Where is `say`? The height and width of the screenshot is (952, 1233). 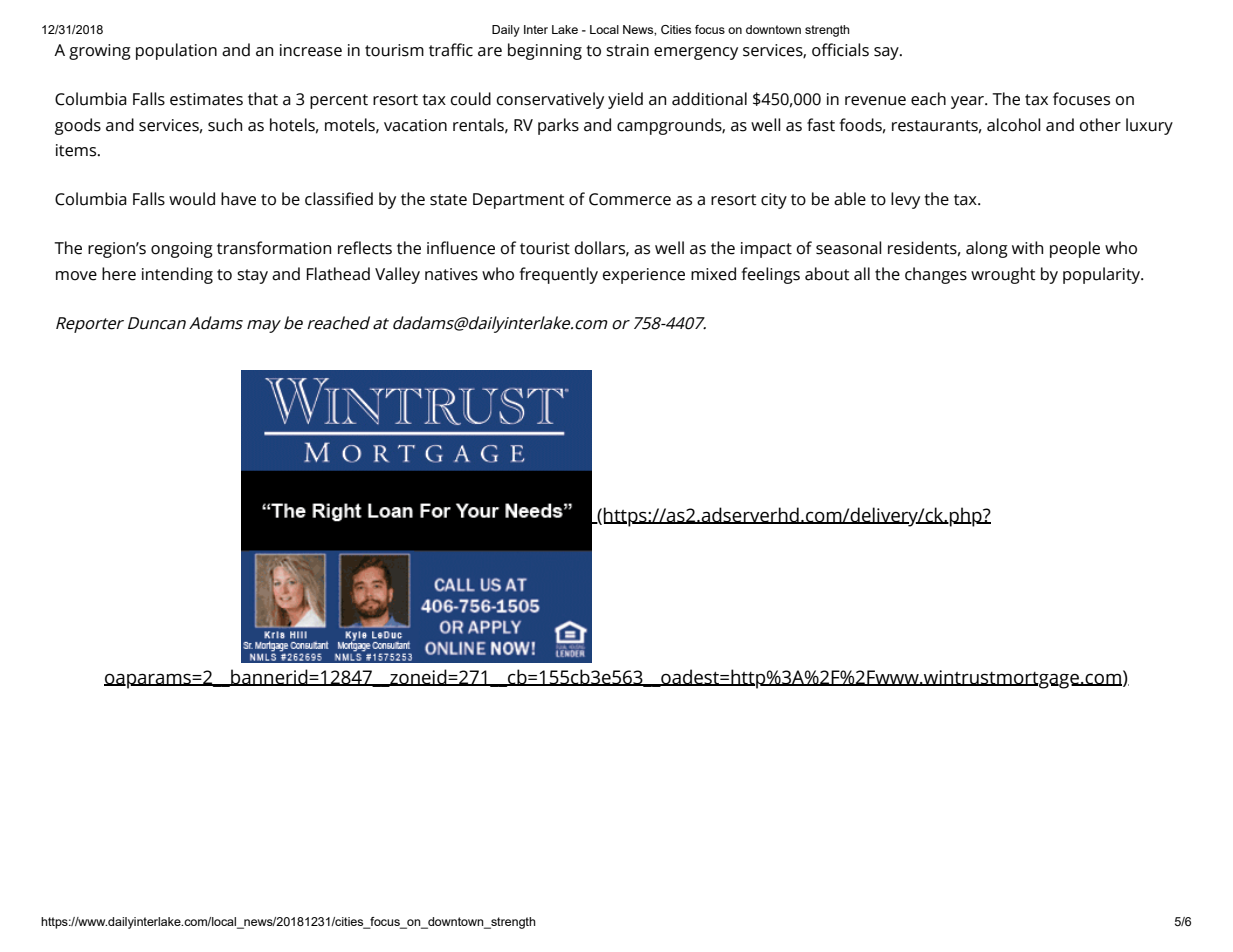 say is located at coordinates (887, 53).
